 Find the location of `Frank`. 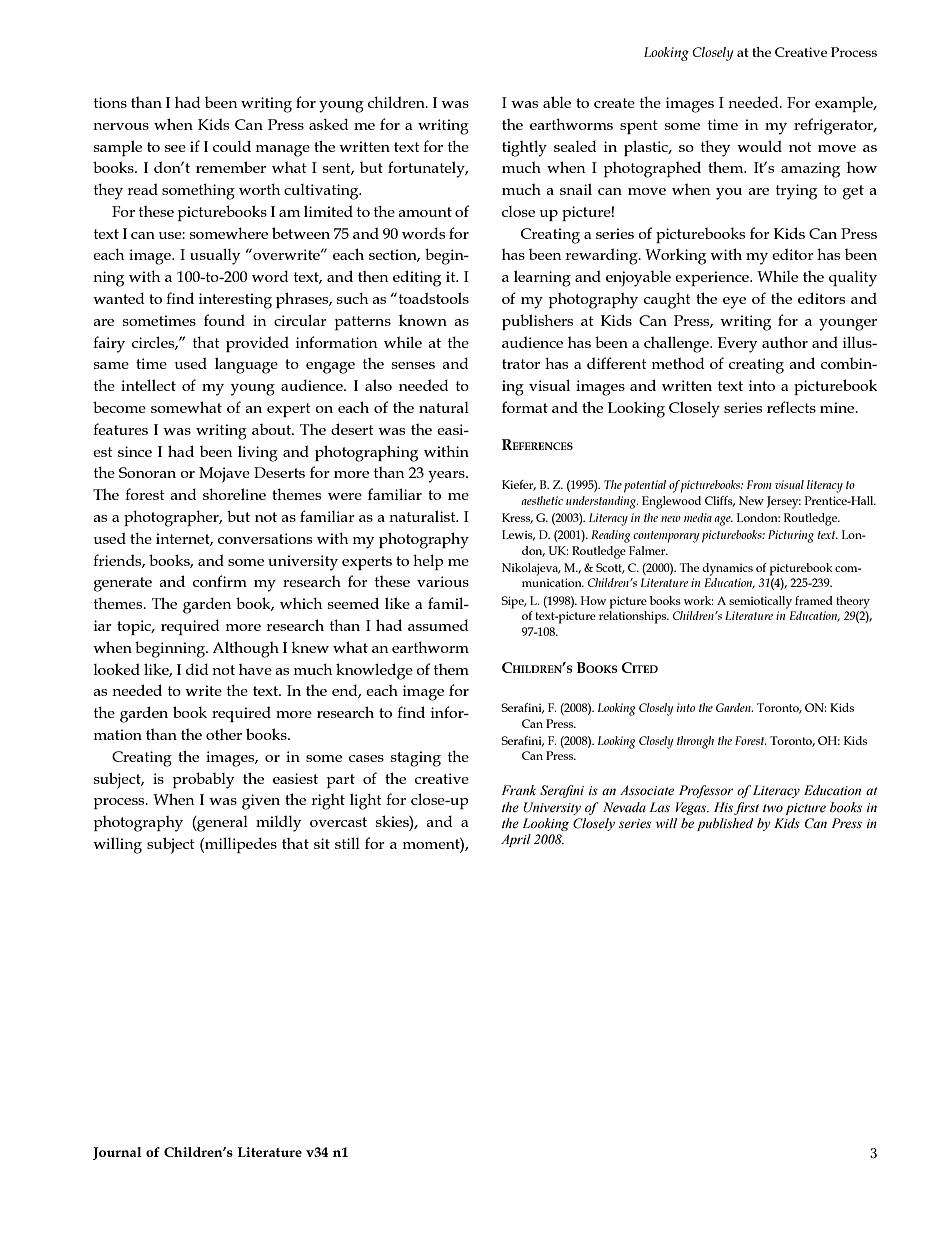

Frank is located at coordinates (519, 790).
